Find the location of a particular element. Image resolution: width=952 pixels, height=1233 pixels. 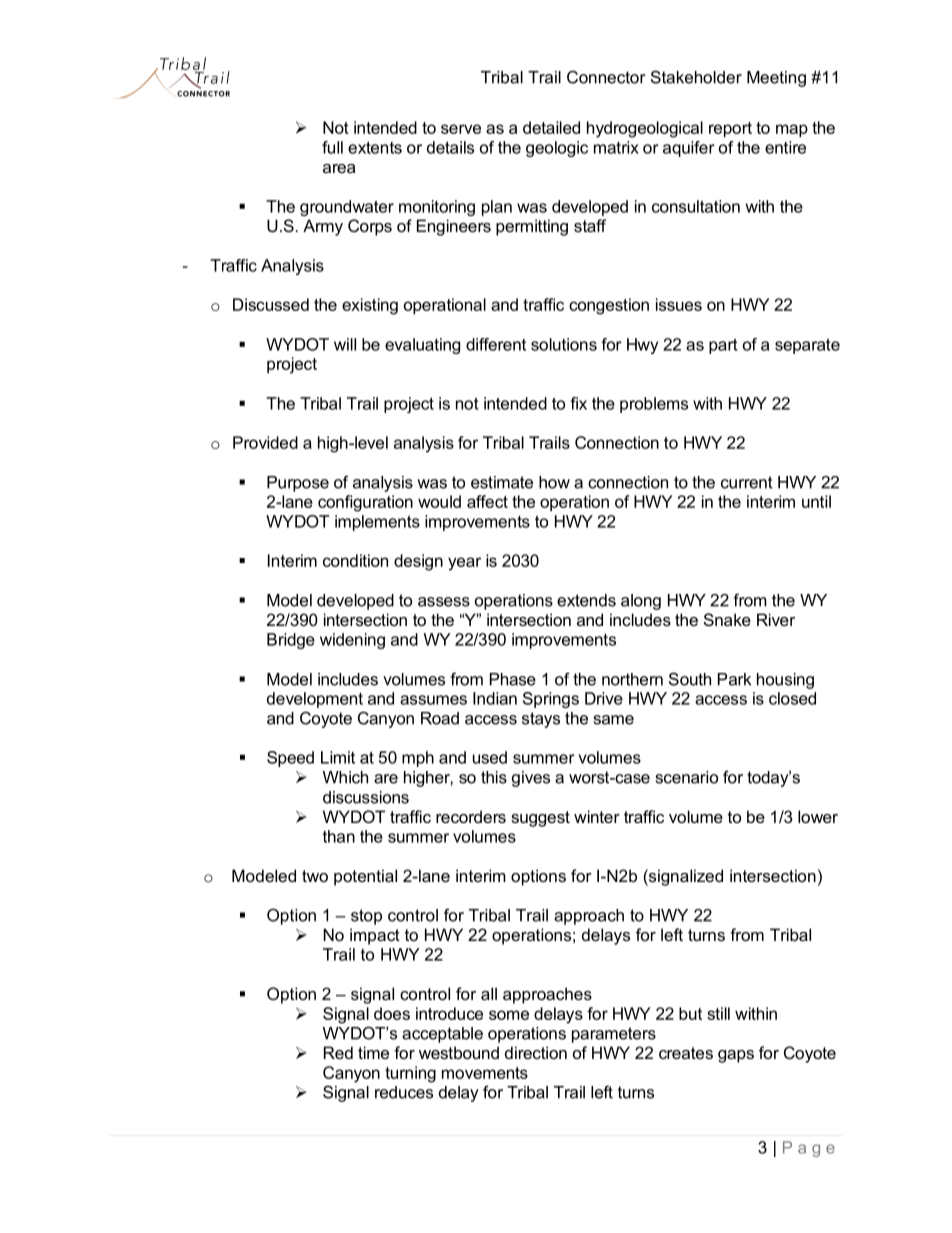

widening is located at coordinates (352, 641).
